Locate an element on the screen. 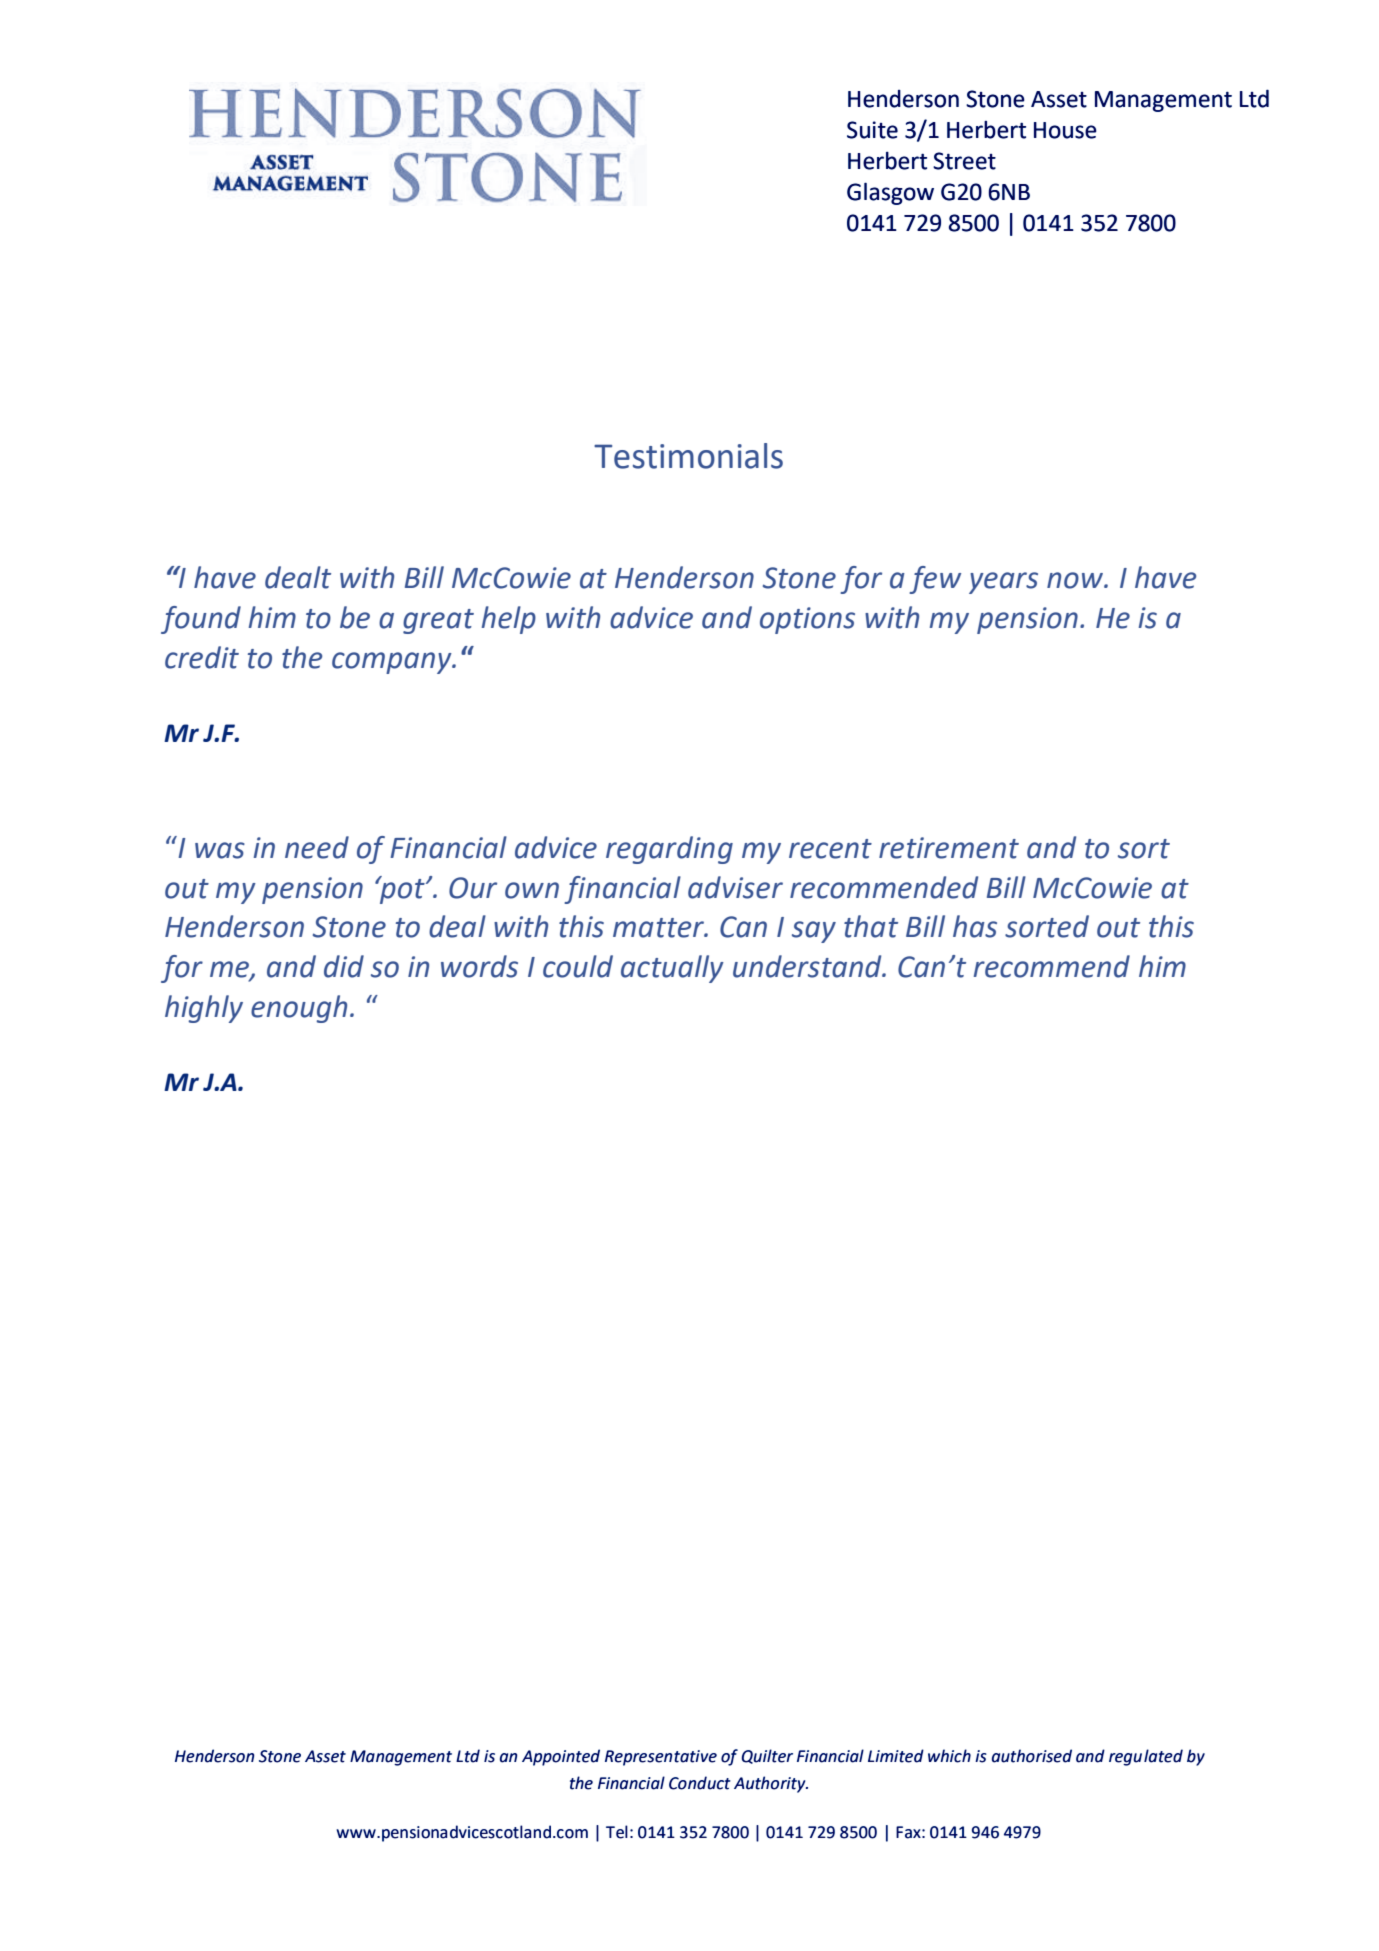 The height and width of the screenshot is (1951, 1379). actually is located at coordinates (672, 969).
